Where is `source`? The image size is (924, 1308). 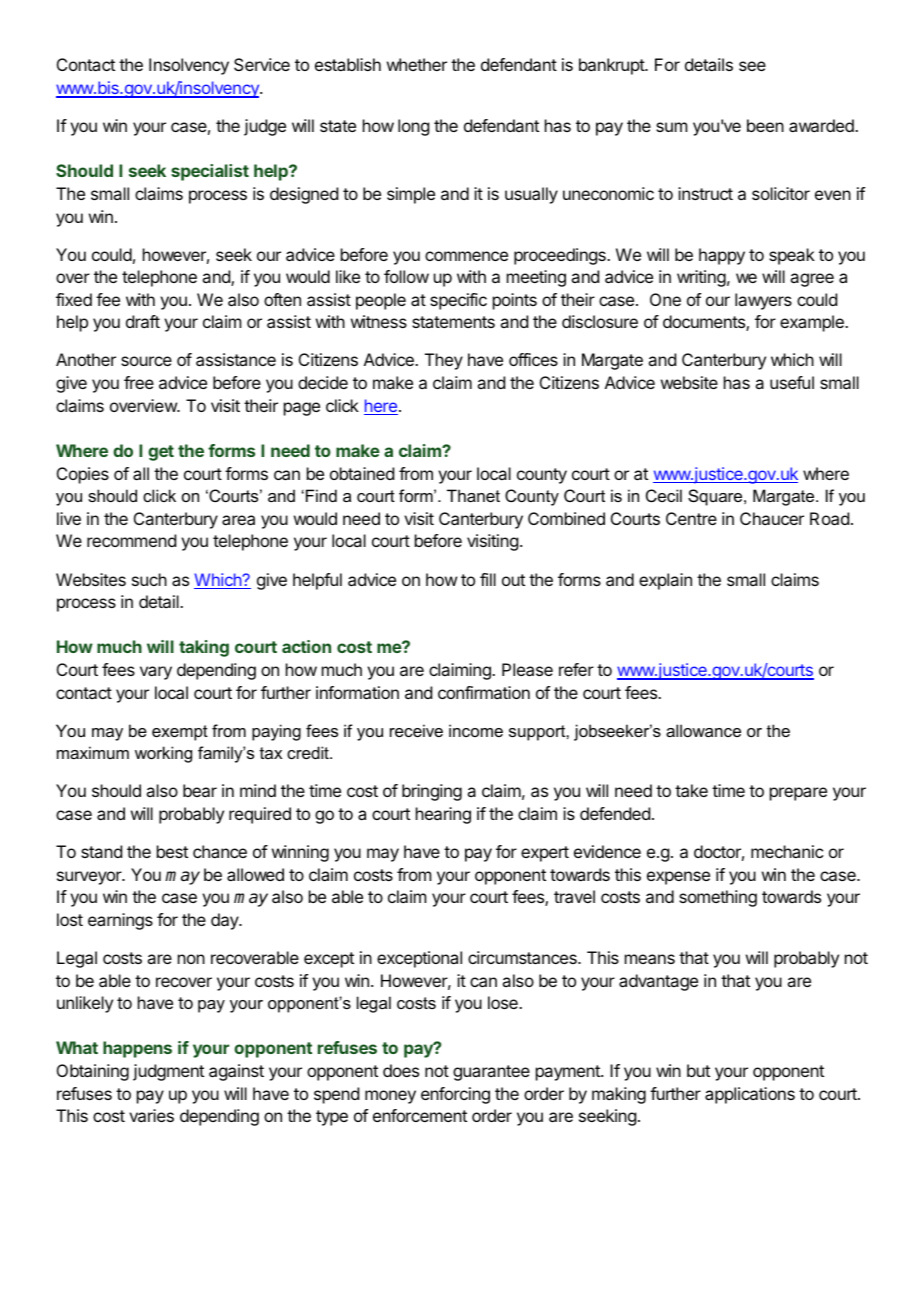
source is located at coordinates (146, 361).
